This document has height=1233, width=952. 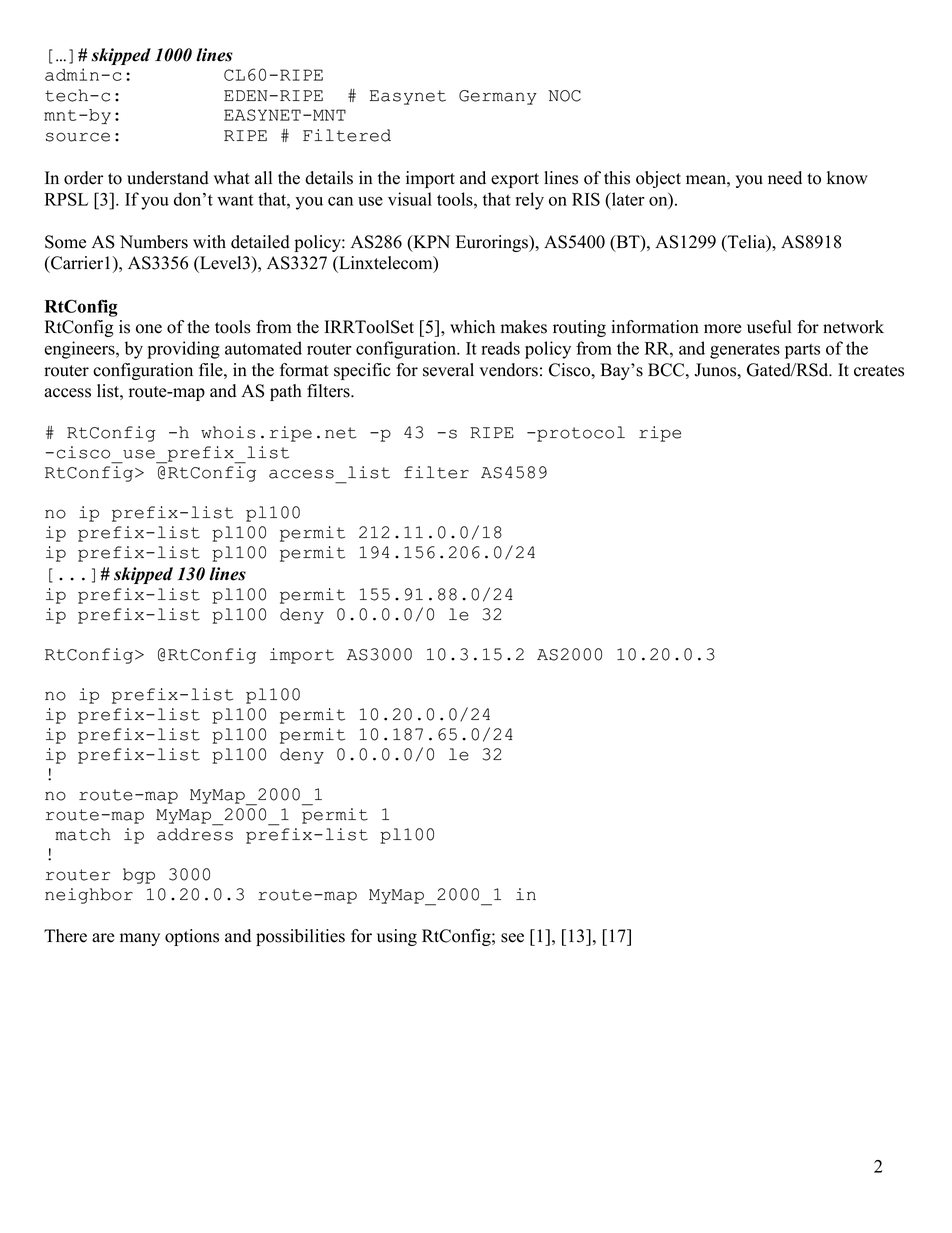 What do you see at coordinates (580, 434) in the document?
I see `protocol` at bounding box center [580, 434].
